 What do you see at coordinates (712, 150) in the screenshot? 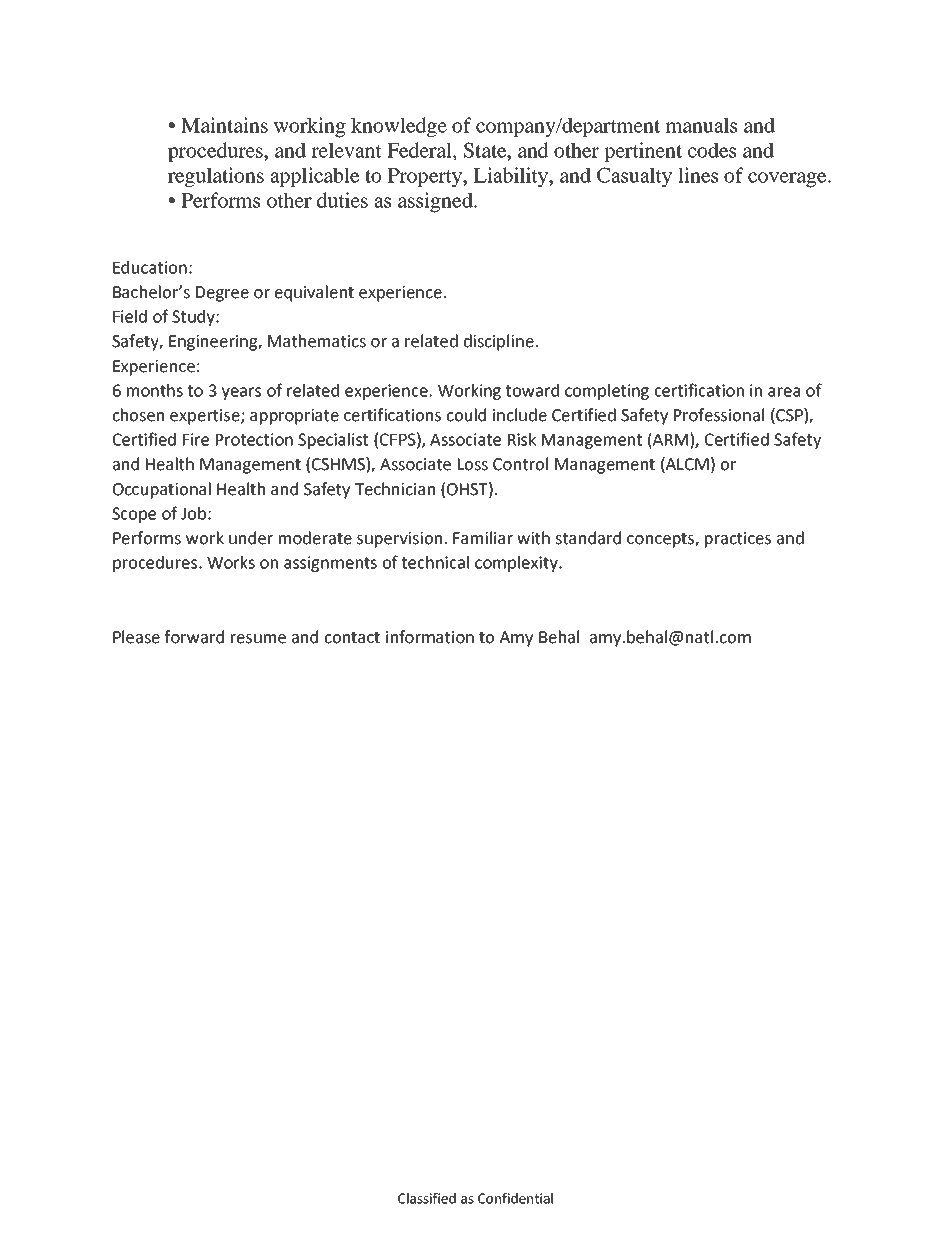
I see `codes` at bounding box center [712, 150].
